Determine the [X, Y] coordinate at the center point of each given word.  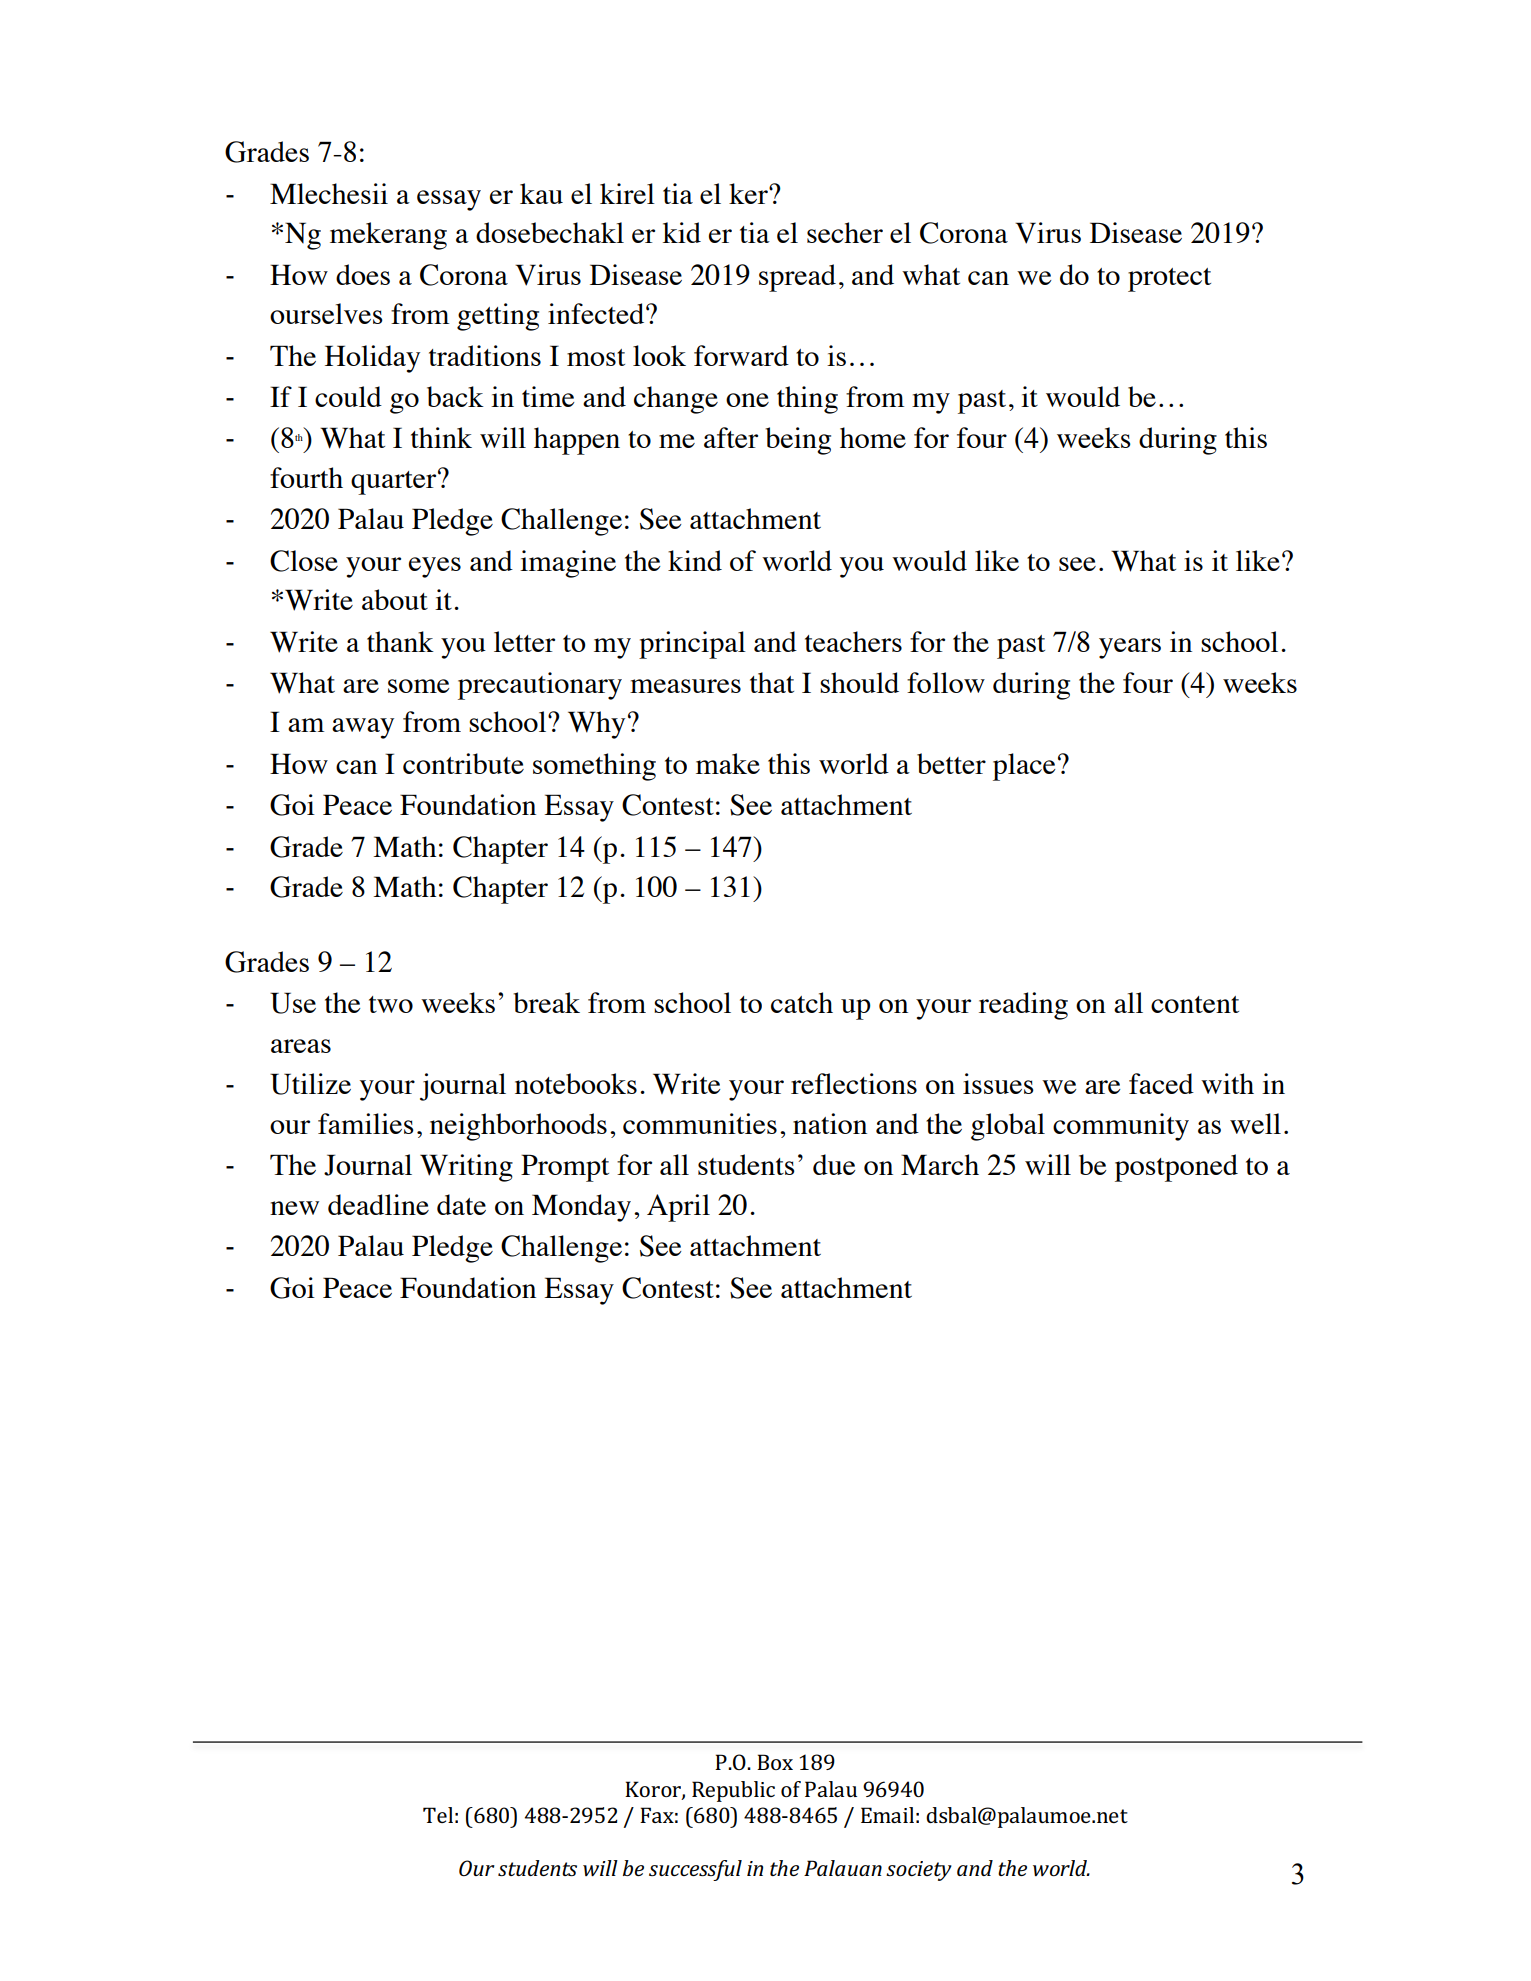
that [772, 682]
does [363, 274]
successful [695, 1870]
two [391, 1004]
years [1130, 648]
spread [797, 278]
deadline [378, 1204]
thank [400, 641]
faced [1161, 1083]
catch [802, 1002]
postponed [1176, 1168]
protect [1169, 280]
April [678, 1208]
